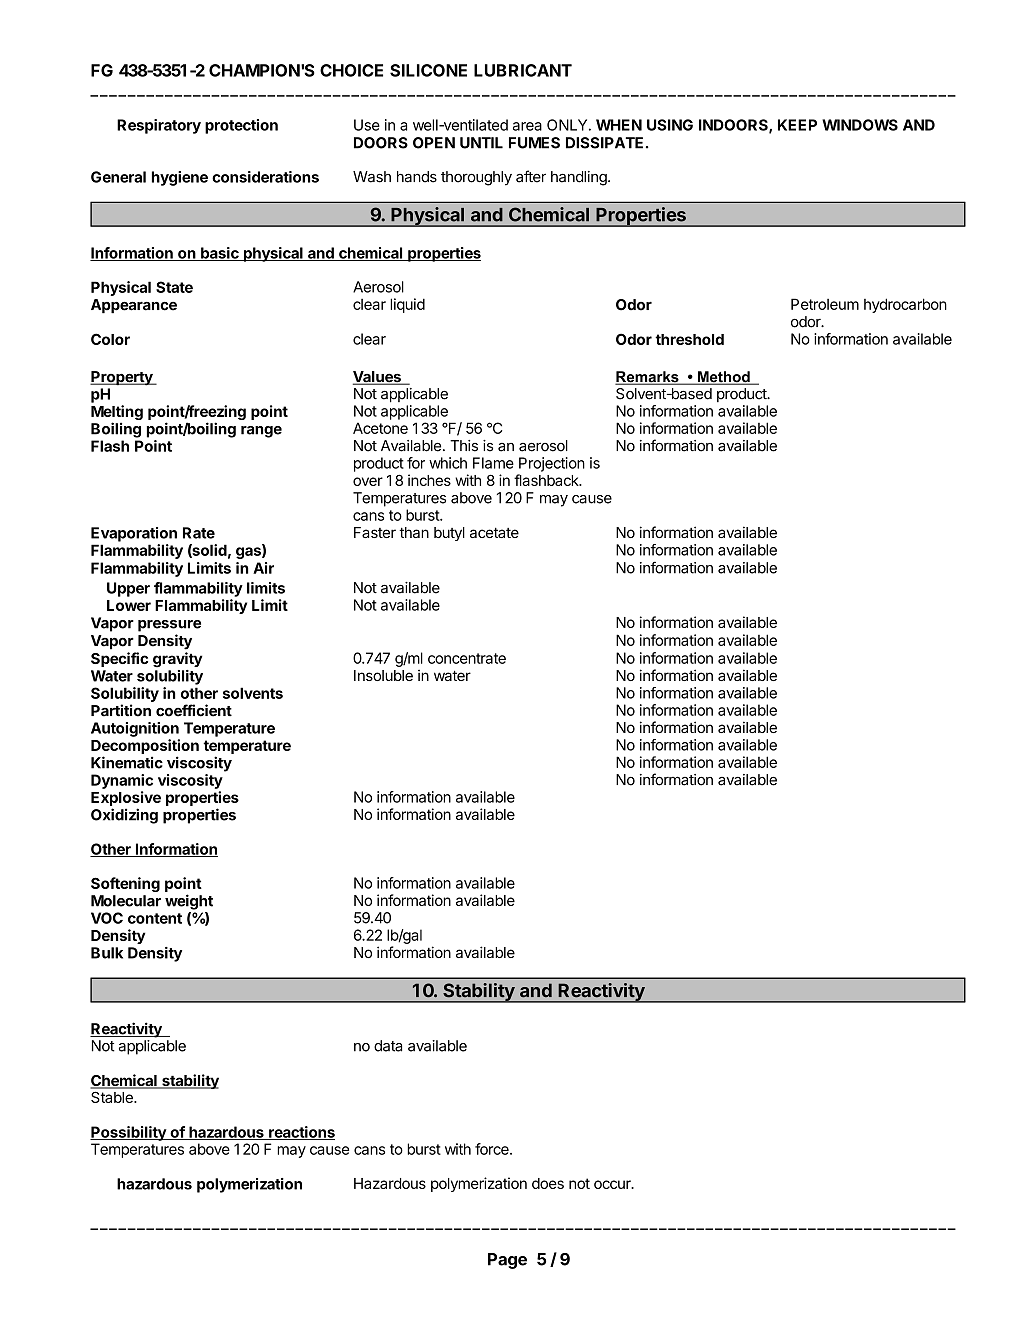  I want to click on Petroleum, so click(825, 304).
